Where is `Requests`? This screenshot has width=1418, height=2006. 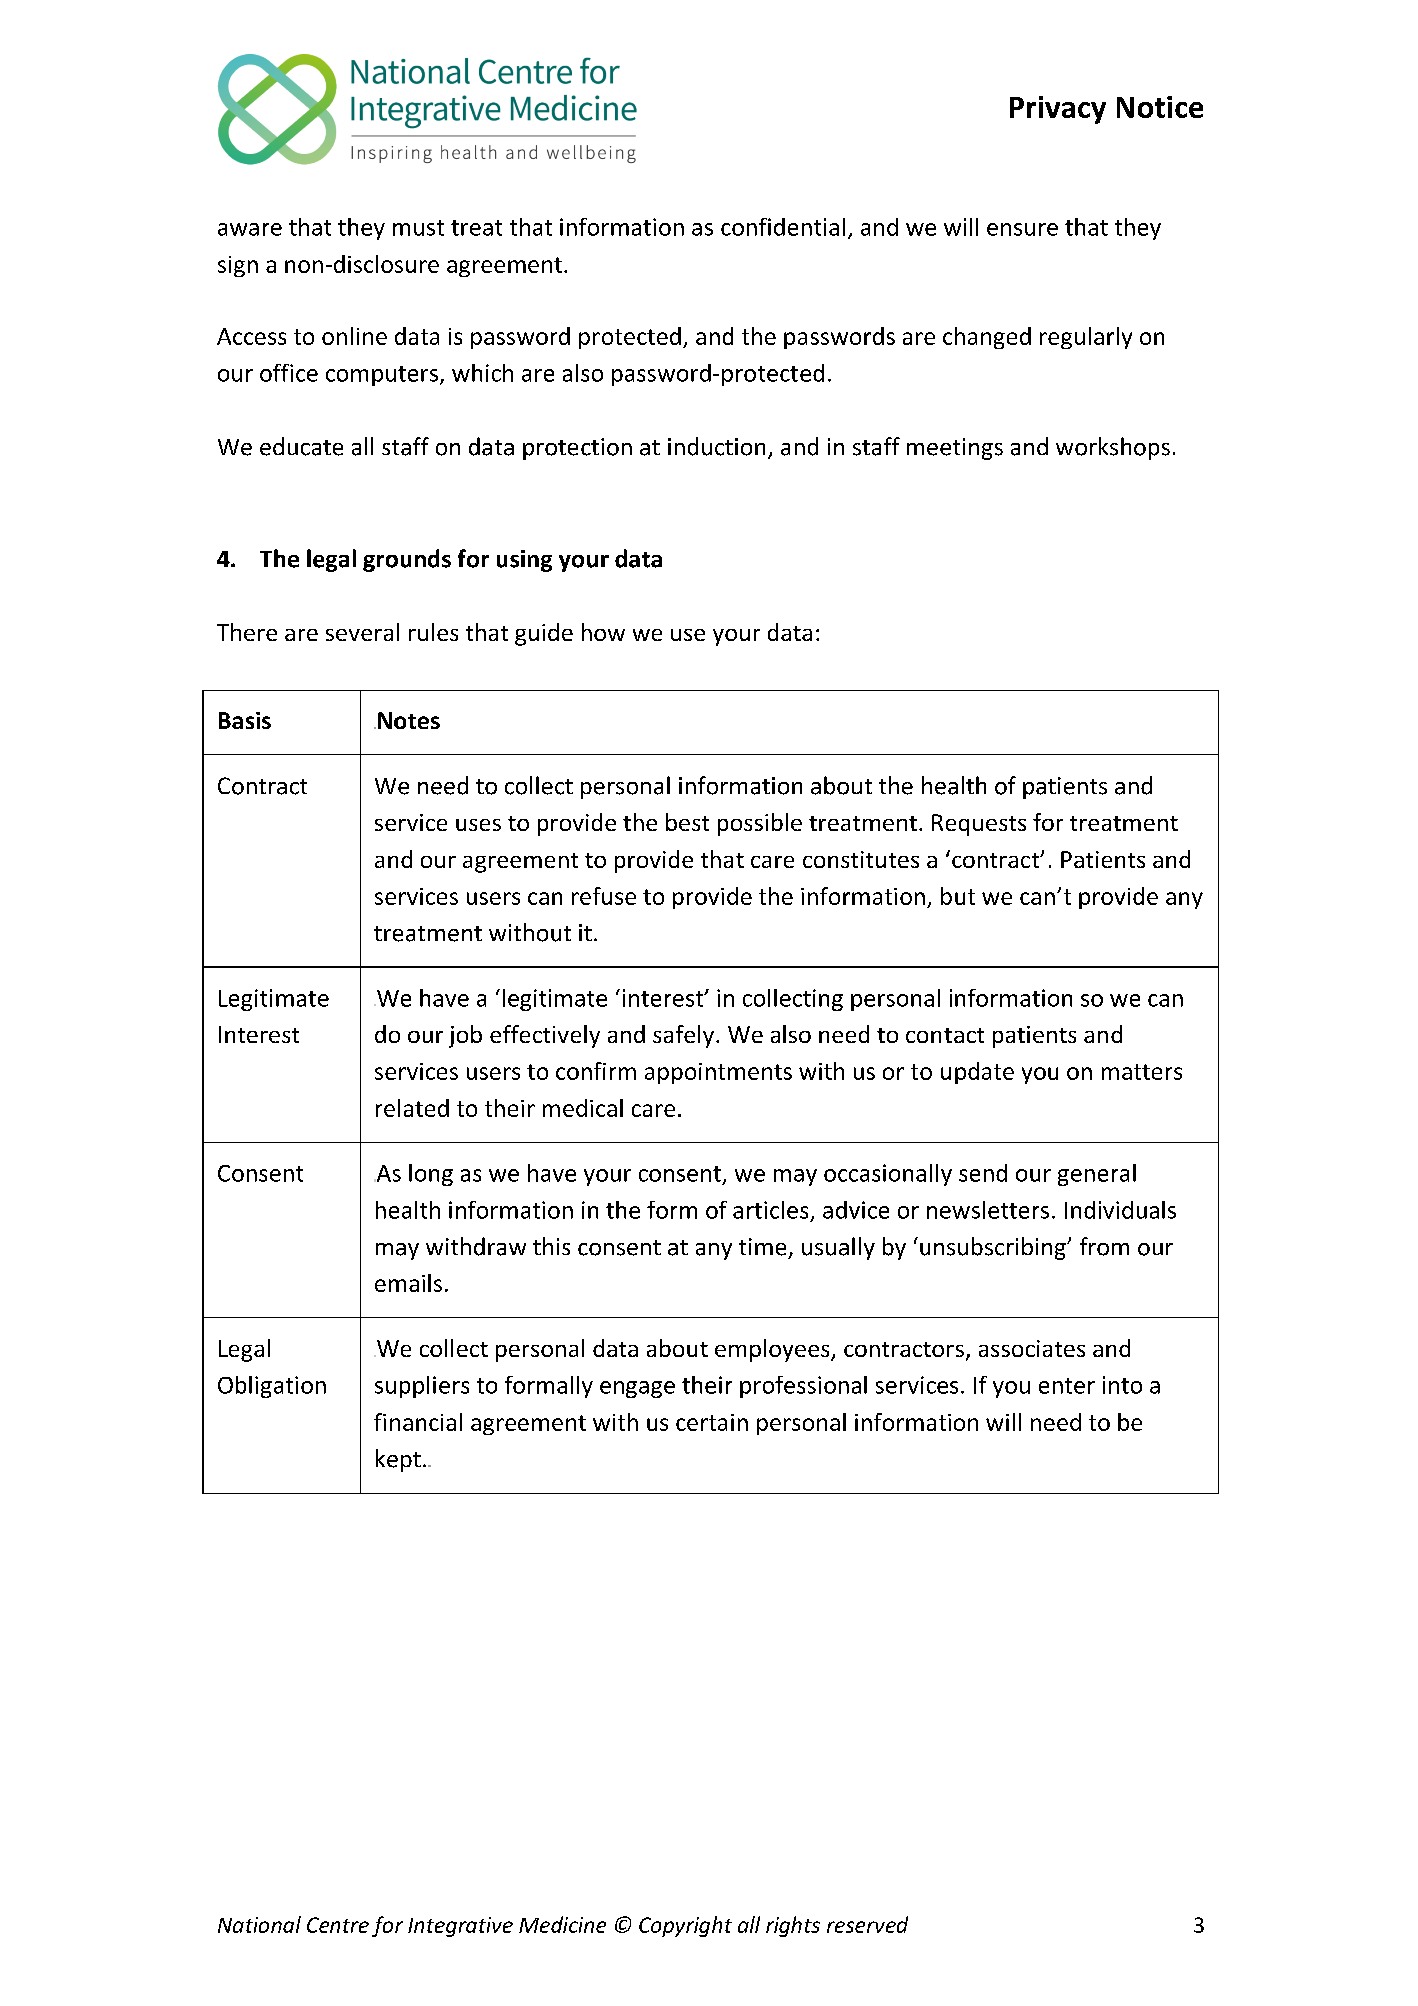 Requests is located at coordinates (979, 825).
